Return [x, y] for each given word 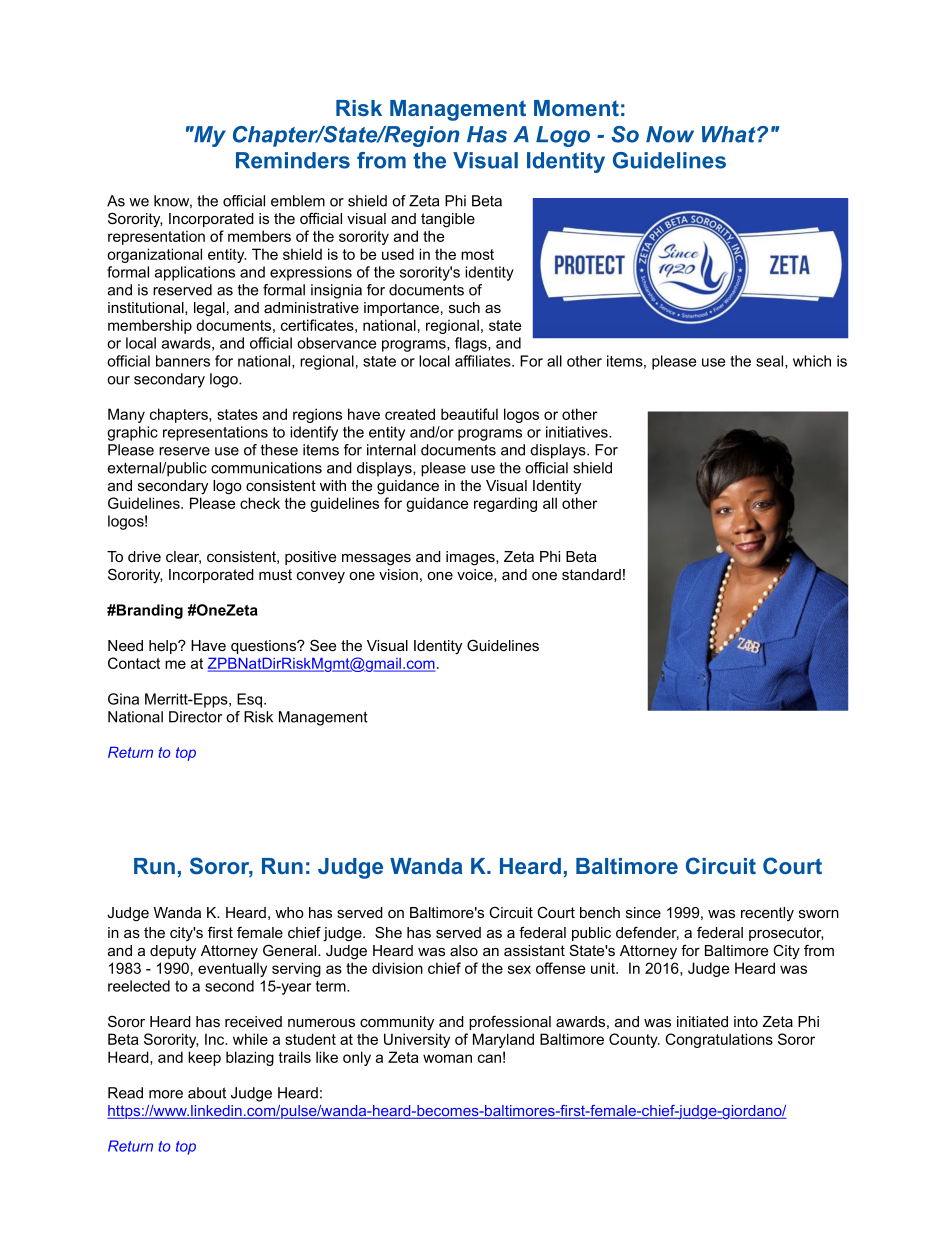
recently [767, 914]
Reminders [293, 160]
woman [447, 1058]
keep [204, 1058]
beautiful [469, 414]
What [730, 134]
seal [771, 362]
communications [266, 468]
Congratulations [719, 1040]
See [323, 645]
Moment [576, 108]
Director [195, 717]
